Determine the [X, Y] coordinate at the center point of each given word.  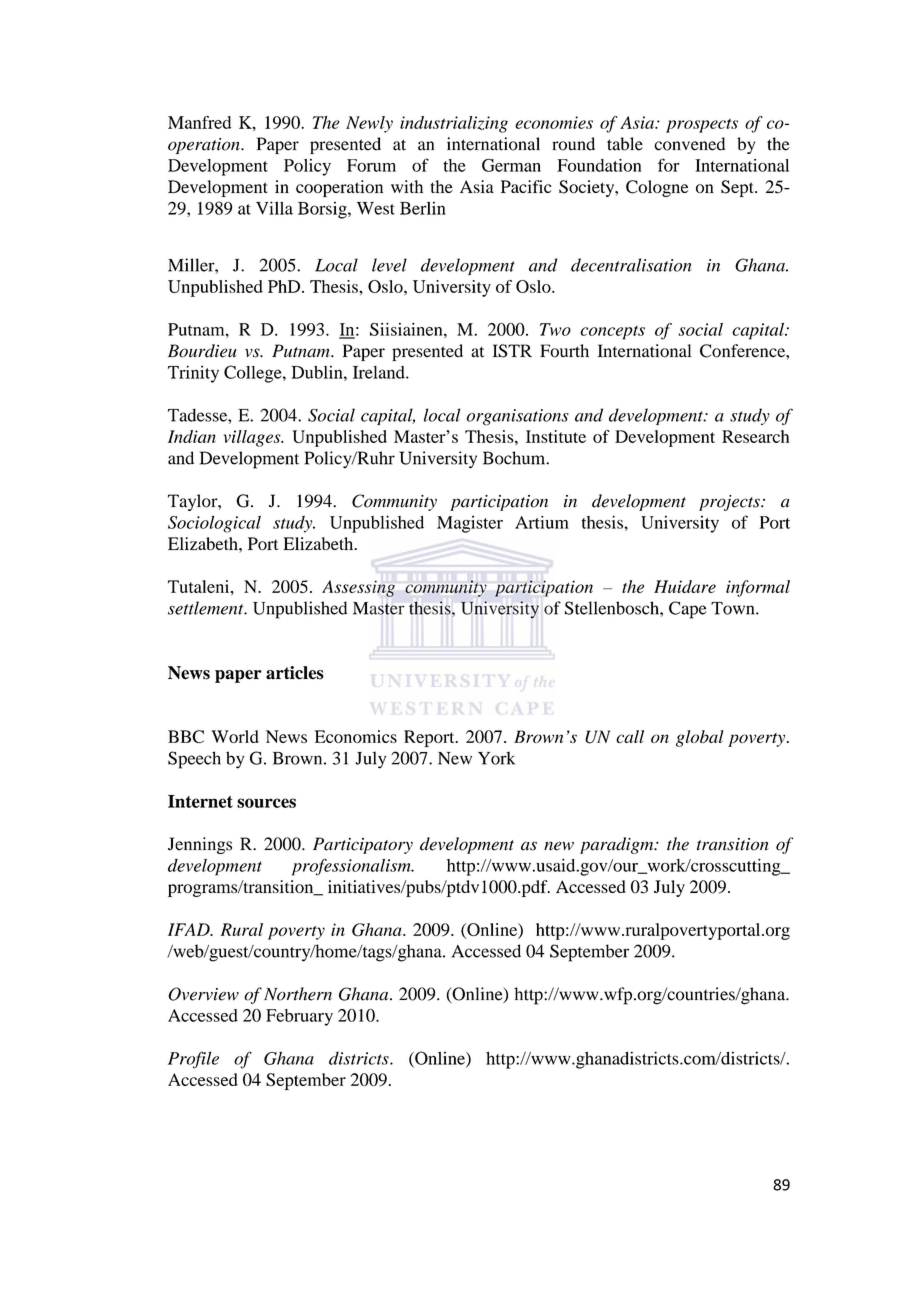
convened [689, 144]
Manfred [199, 122]
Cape [688, 610]
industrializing [454, 124]
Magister [470, 524]
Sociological [214, 524]
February [299, 1017]
